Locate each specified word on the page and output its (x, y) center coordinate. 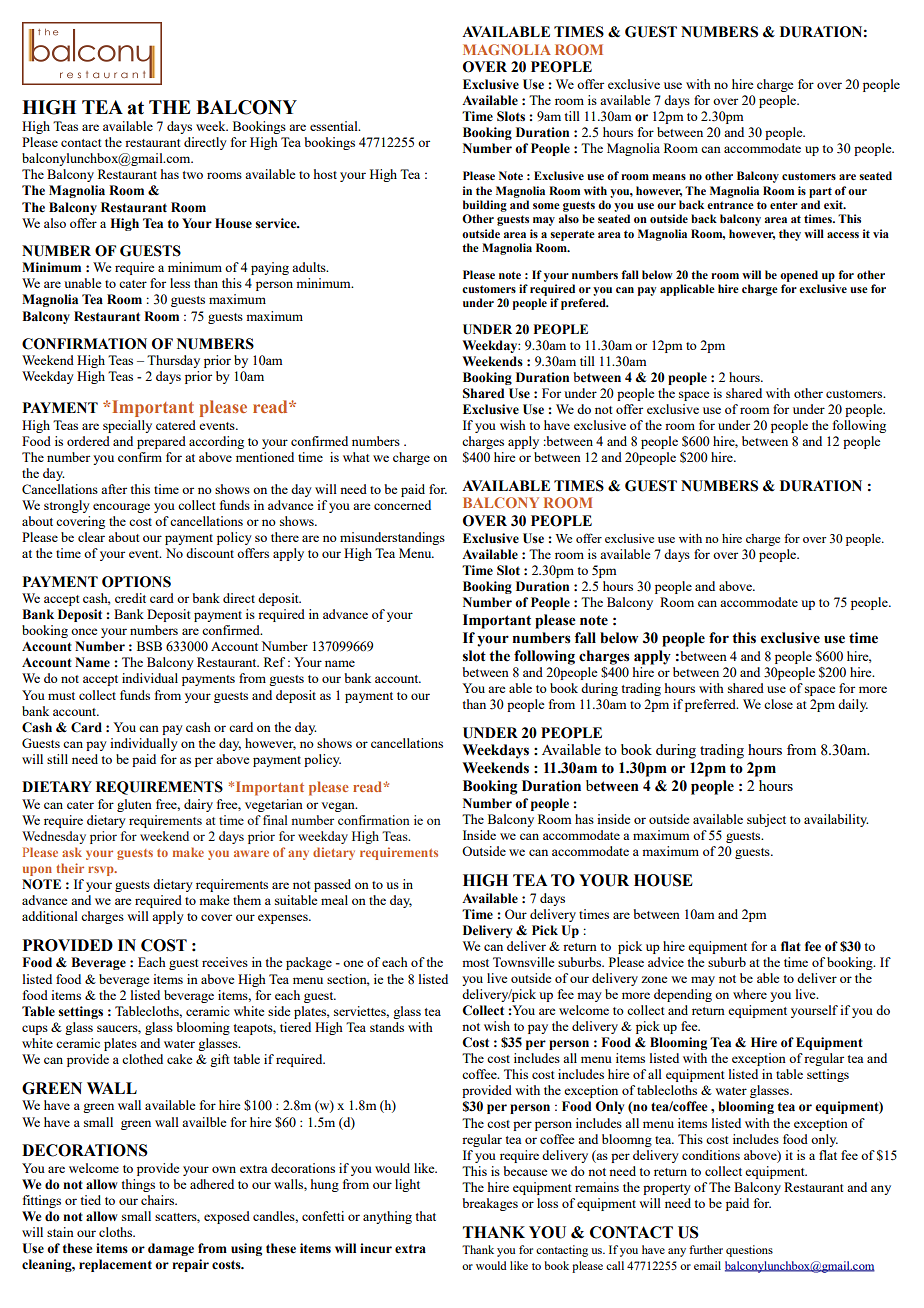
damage (171, 1249)
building (485, 206)
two (193, 175)
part (820, 192)
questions (749, 1251)
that (426, 1216)
